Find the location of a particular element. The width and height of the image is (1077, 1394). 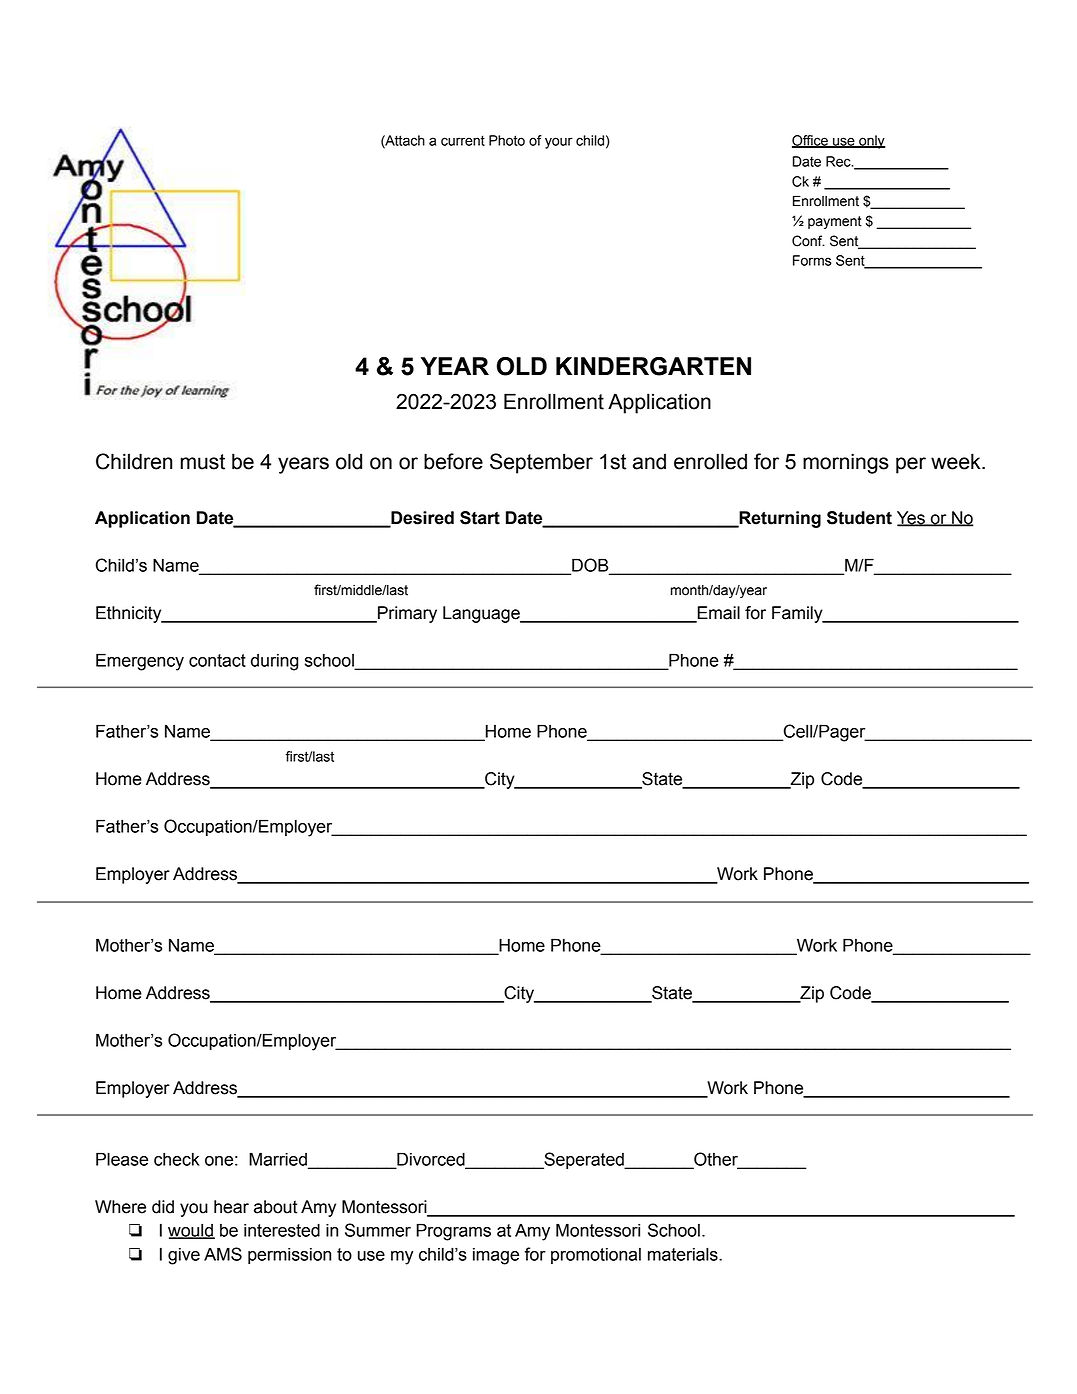

Student is located at coordinates (859, 518).
